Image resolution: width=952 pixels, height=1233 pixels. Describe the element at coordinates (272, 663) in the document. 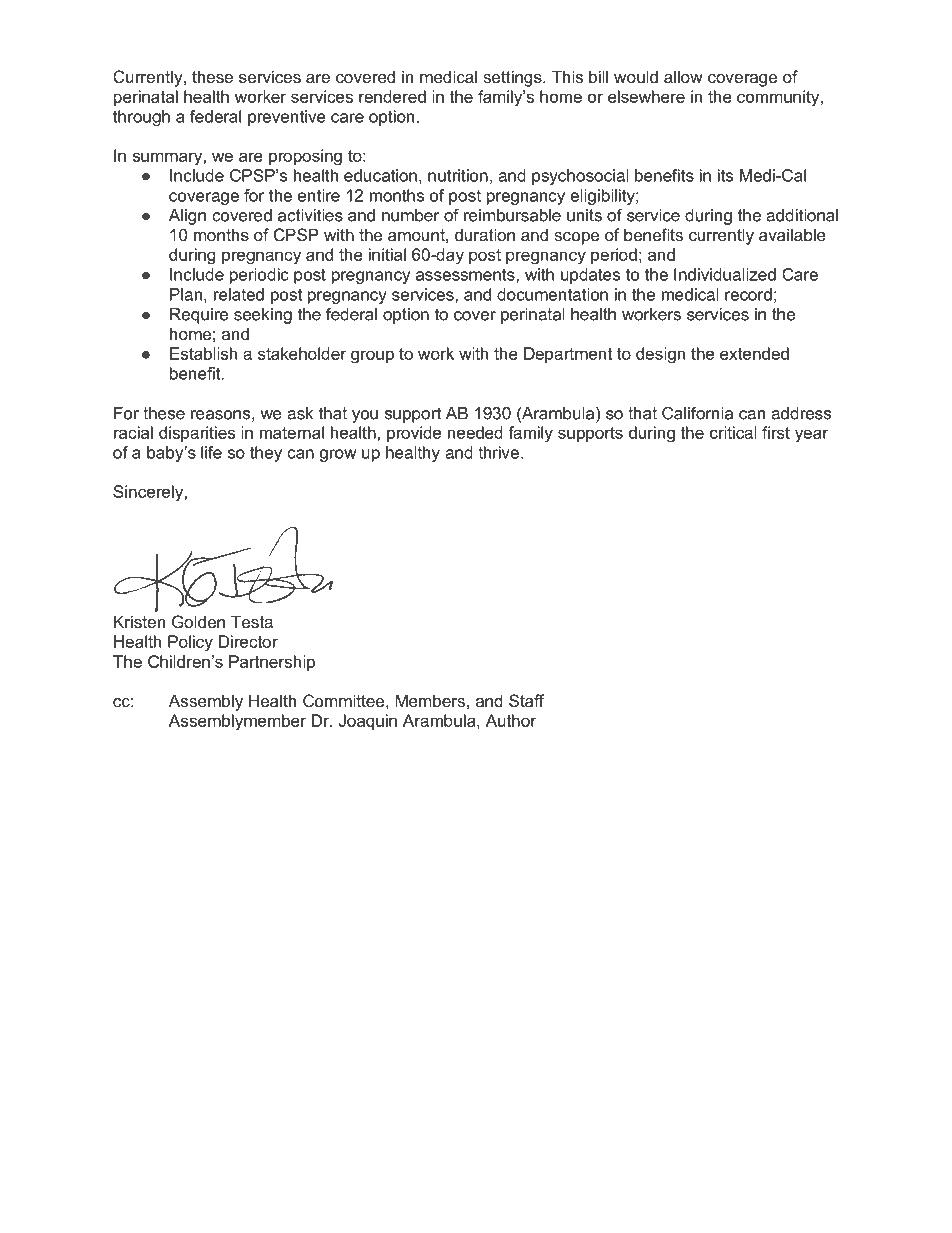

I see `Partnership` at that location.
